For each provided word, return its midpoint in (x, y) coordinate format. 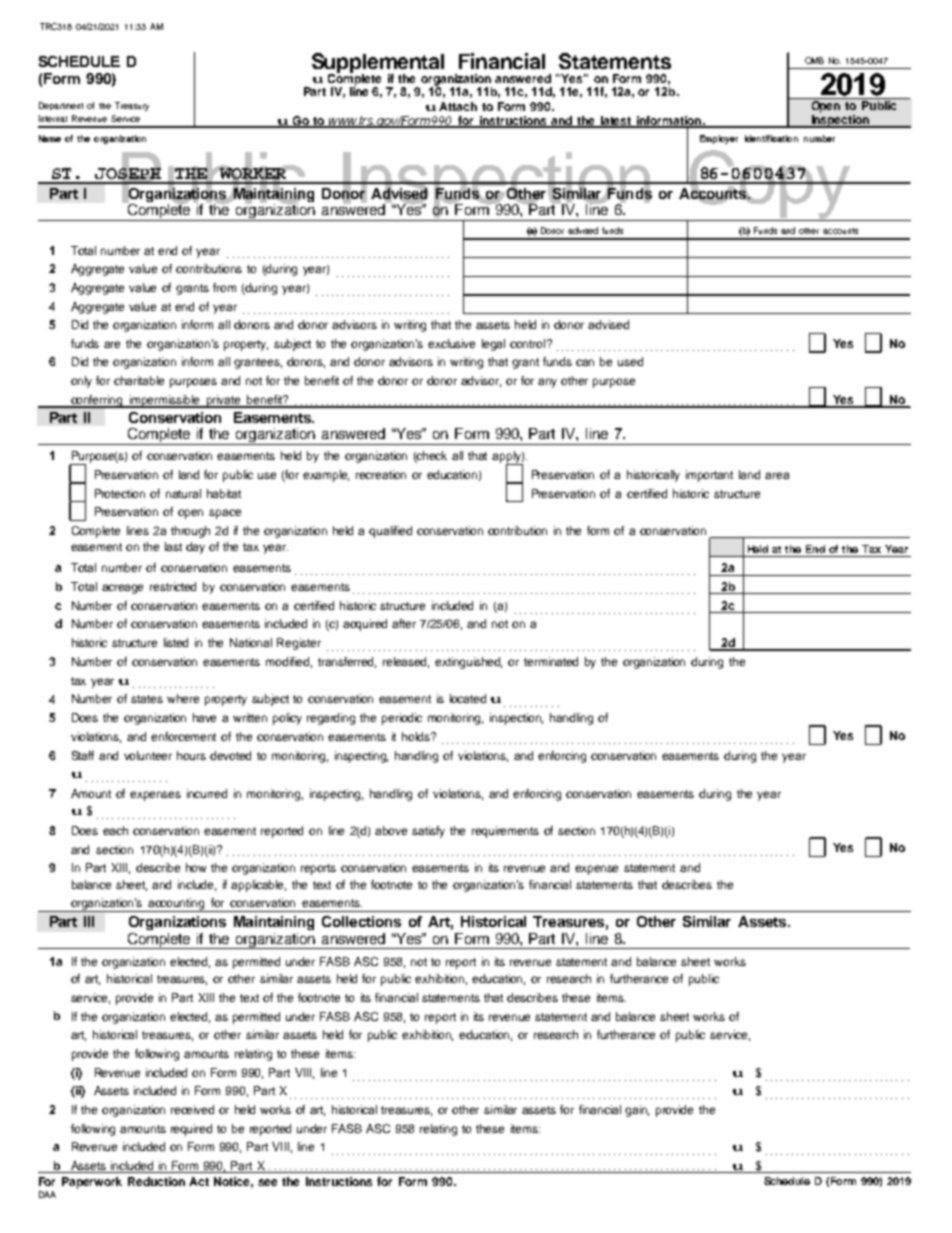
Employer (719, 139)
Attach (458, 106)
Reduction (156, 1181)
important (709, 476)
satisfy (428, 832)
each (115, 830)
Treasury (132, 106)
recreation (381, 474)
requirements (505, 832)
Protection (120, 493)
